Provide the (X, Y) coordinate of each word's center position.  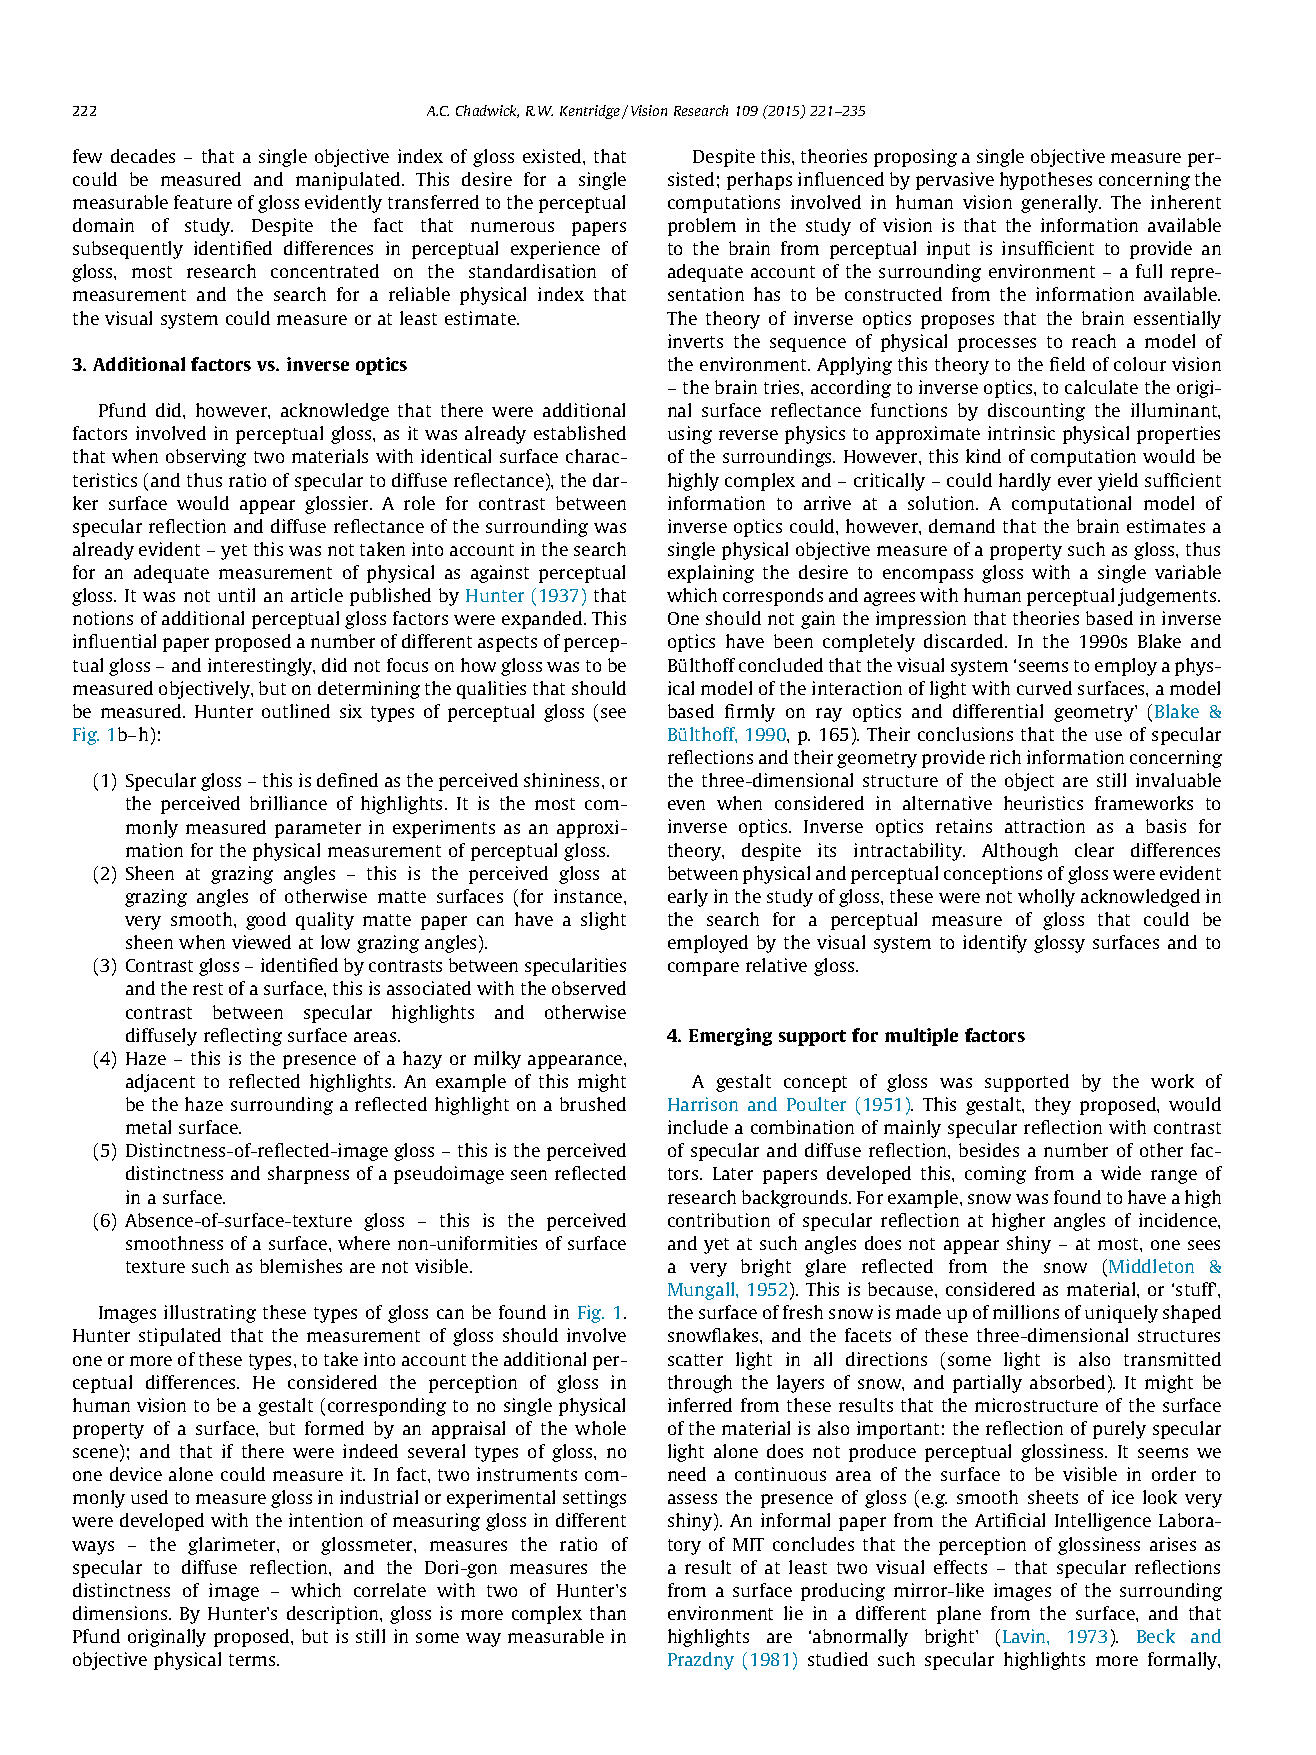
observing (206, 458)
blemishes (301, 1266)
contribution (719, 1220)
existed (553, 156)
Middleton (1151, 1266)
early (688, 898)
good (266, 921)
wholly (1046, 898)
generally (1061, 204)
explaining (711, 574)
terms (253, 1660)
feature (203, 202)
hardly (1025, 482)
